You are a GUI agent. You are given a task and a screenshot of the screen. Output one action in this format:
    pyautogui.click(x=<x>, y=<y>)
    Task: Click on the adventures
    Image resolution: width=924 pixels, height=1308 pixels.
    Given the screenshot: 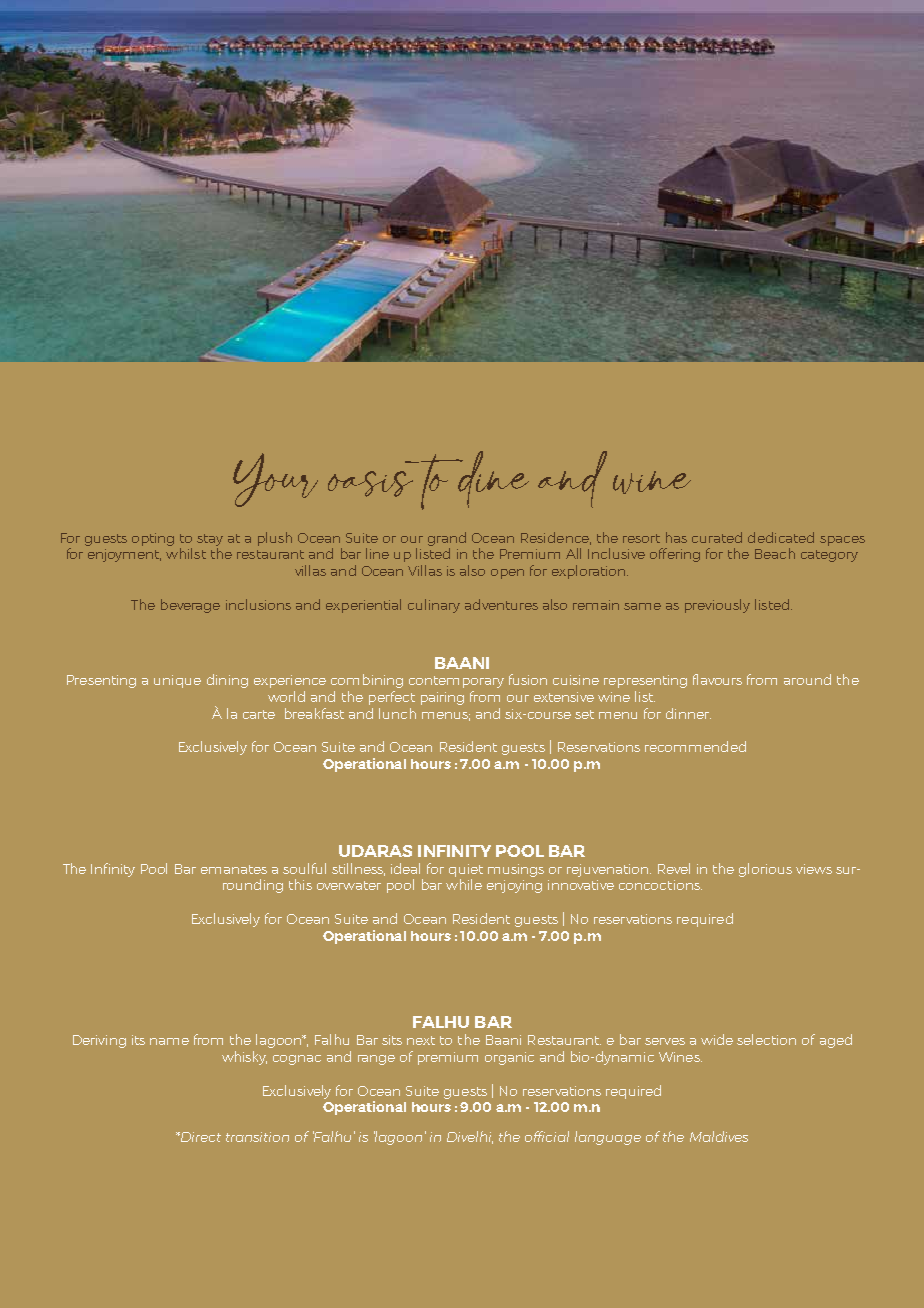 What is the action you would take?
    pyautogui.click(x=501, y=604)
